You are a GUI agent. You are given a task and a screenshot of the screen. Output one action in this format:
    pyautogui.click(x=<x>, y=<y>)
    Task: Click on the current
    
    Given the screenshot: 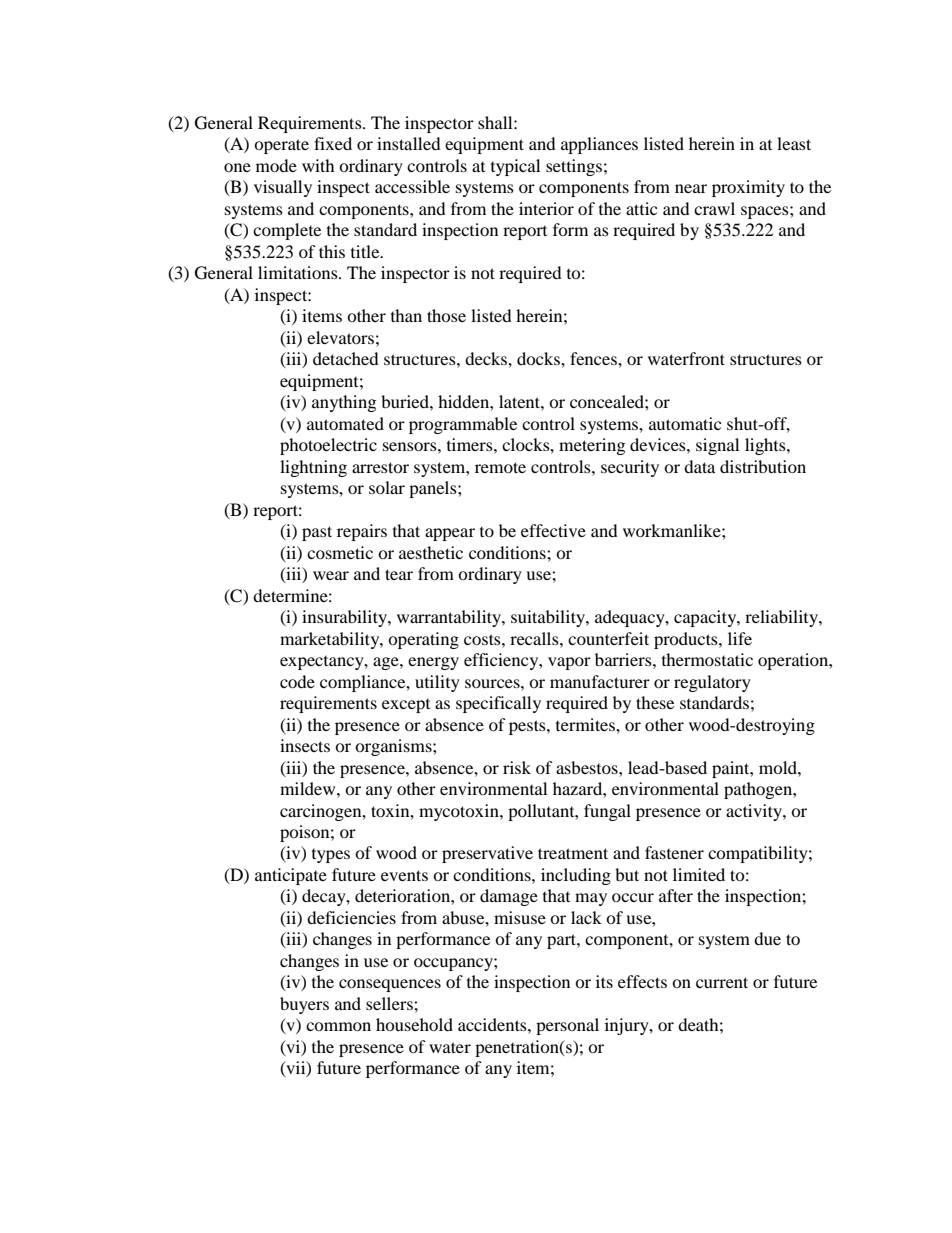 What is the action you would take?
    pyautogui.click(x=722, y=982)
